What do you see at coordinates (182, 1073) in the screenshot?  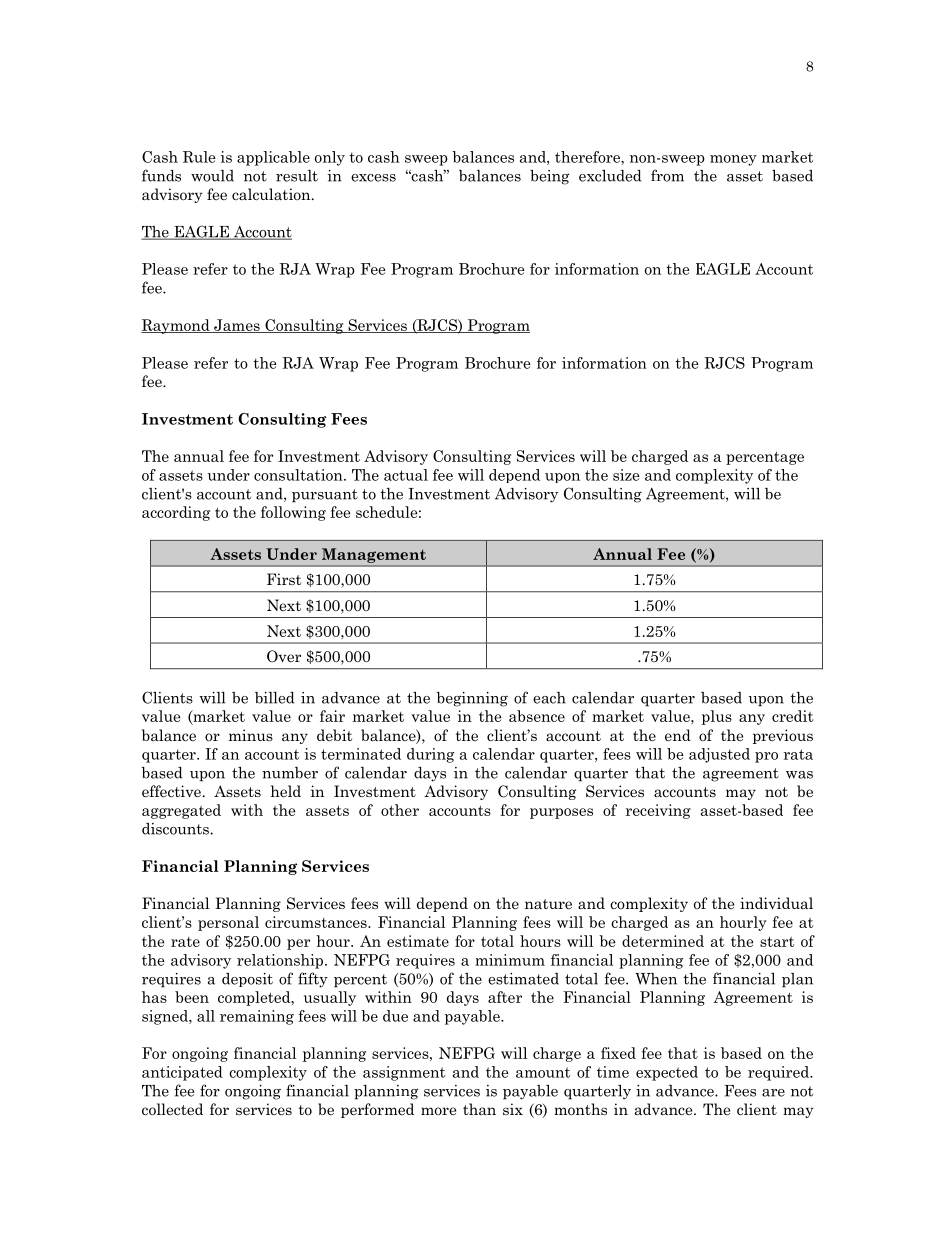 I see `anticipated` at bounding box center [182, 1073].
